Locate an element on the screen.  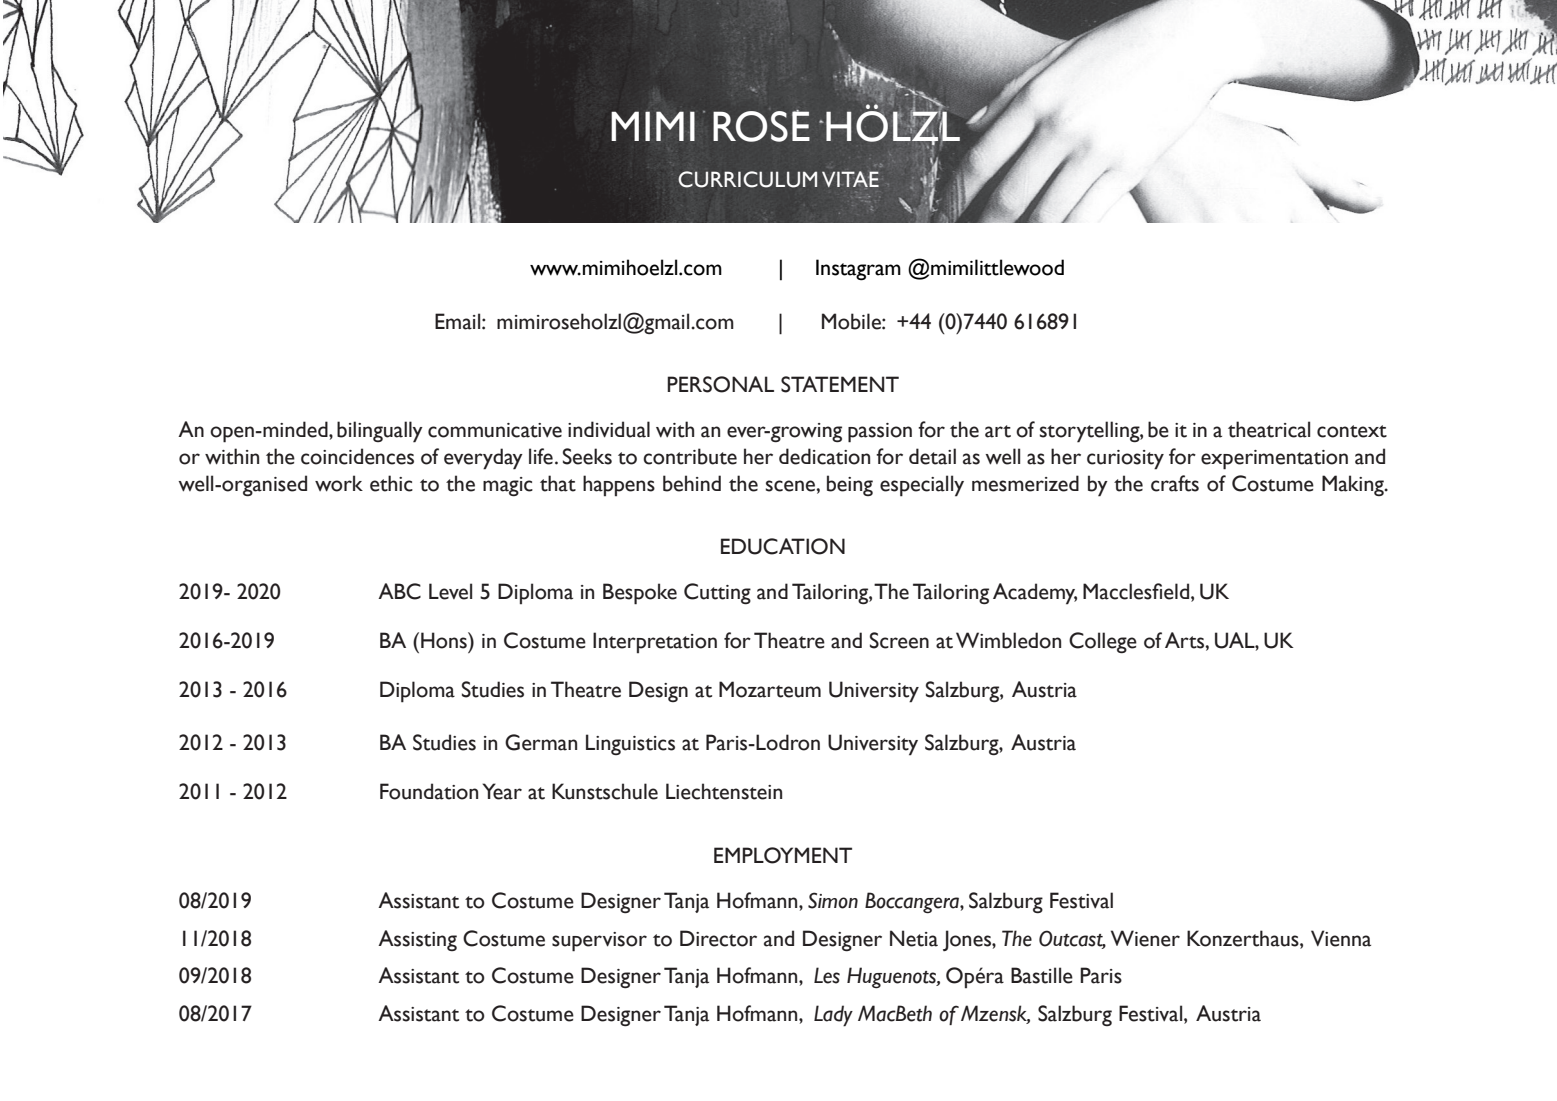
CURRICULUM is located at coordinates (747, 179).
